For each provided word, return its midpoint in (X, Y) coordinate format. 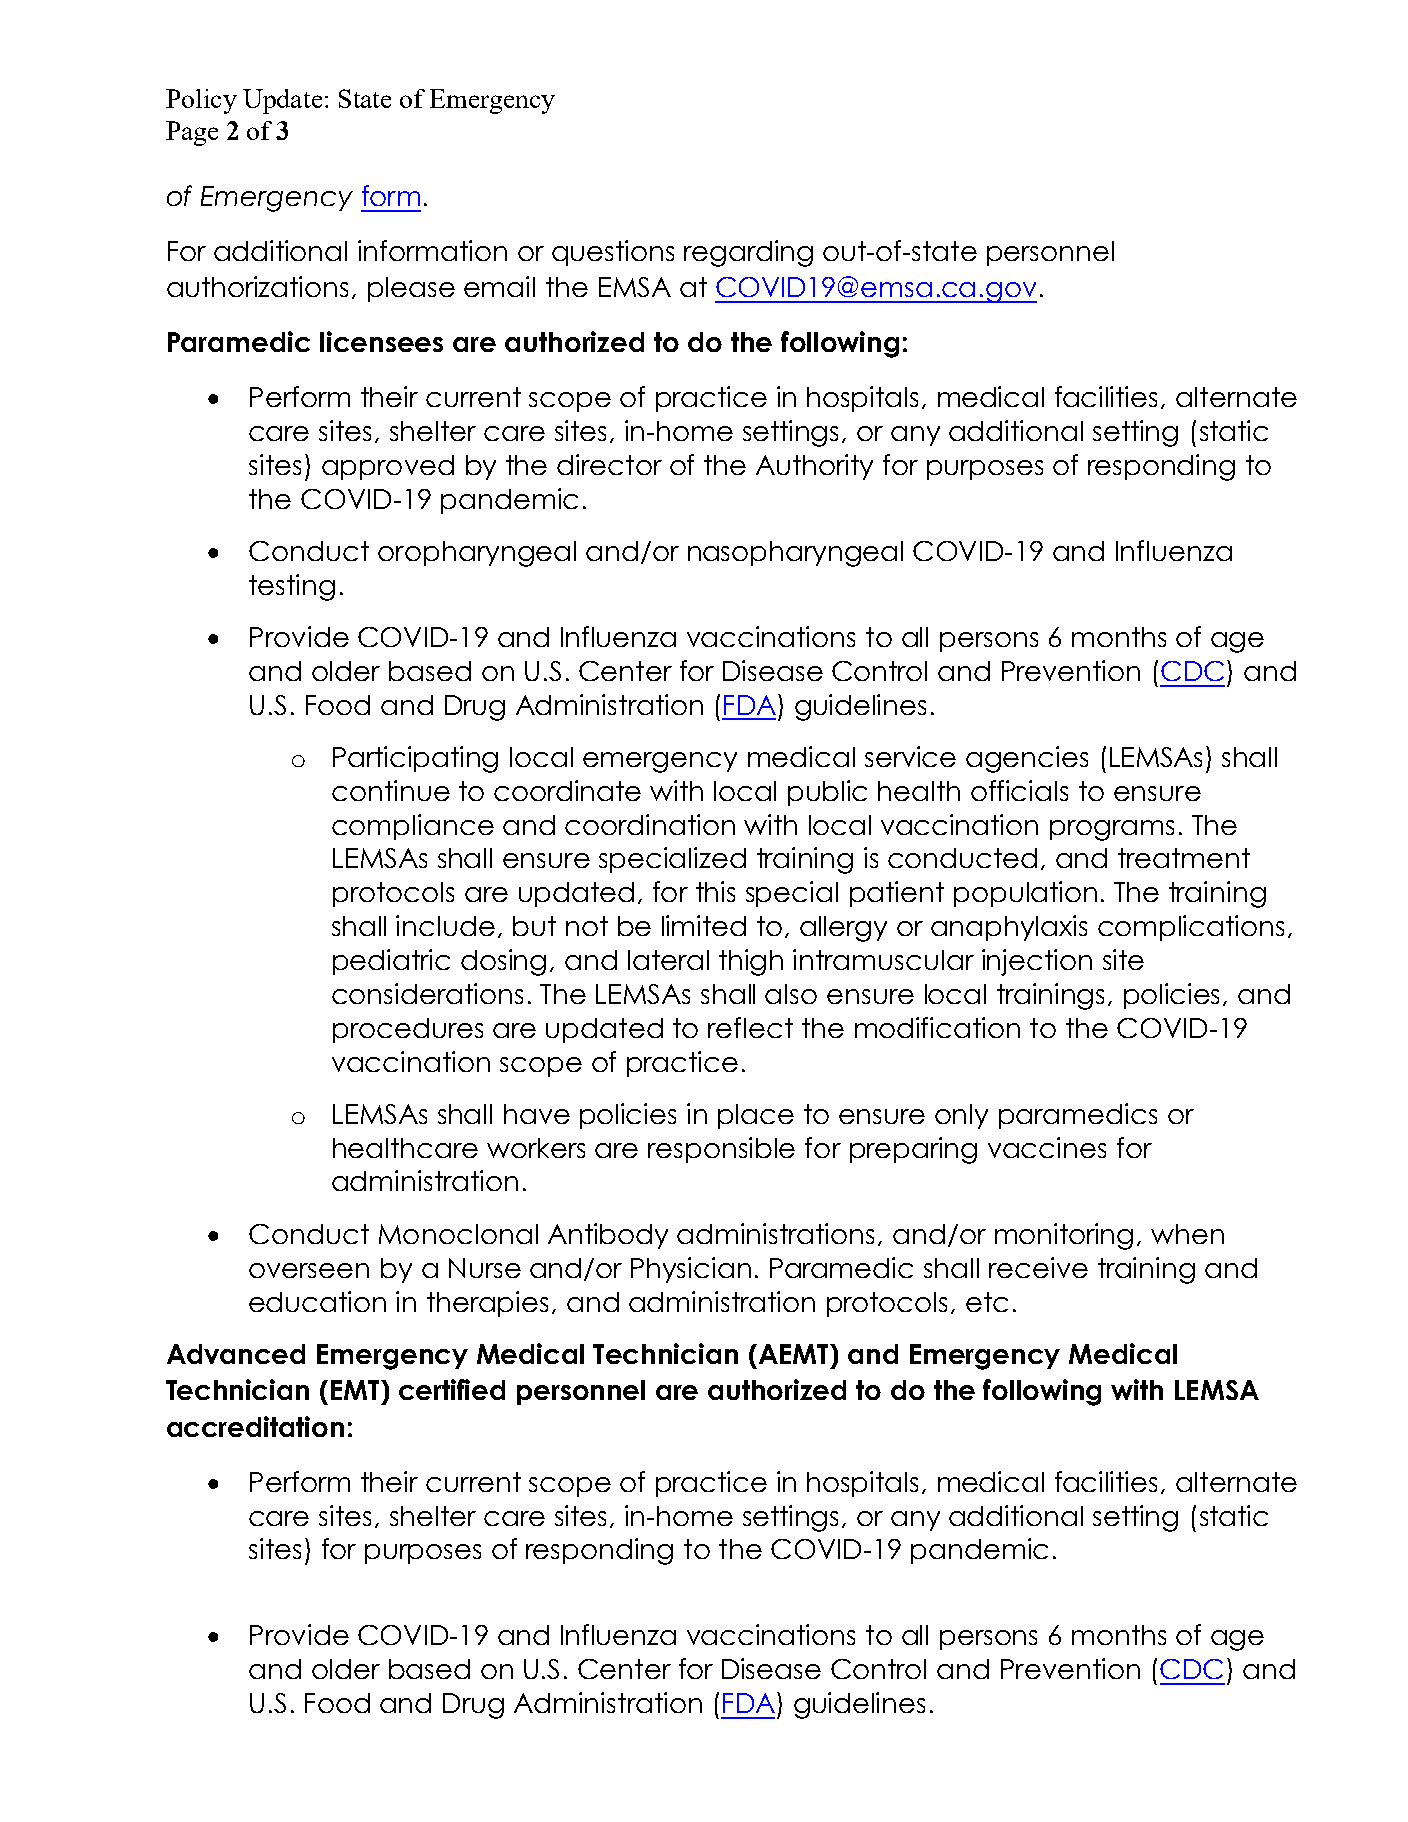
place (756, 1116)
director (609, 464)
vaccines (1047, 1147)
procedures (408, 1030)
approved (388, 467)
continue (391, 790)
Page (192, 133)
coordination (650, 824)
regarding (748, 253)
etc (987, 1302)
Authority (814, 467)
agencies (1027, 759)
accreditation (255, 1426)
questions (613, 253)
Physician (691, 1270)
